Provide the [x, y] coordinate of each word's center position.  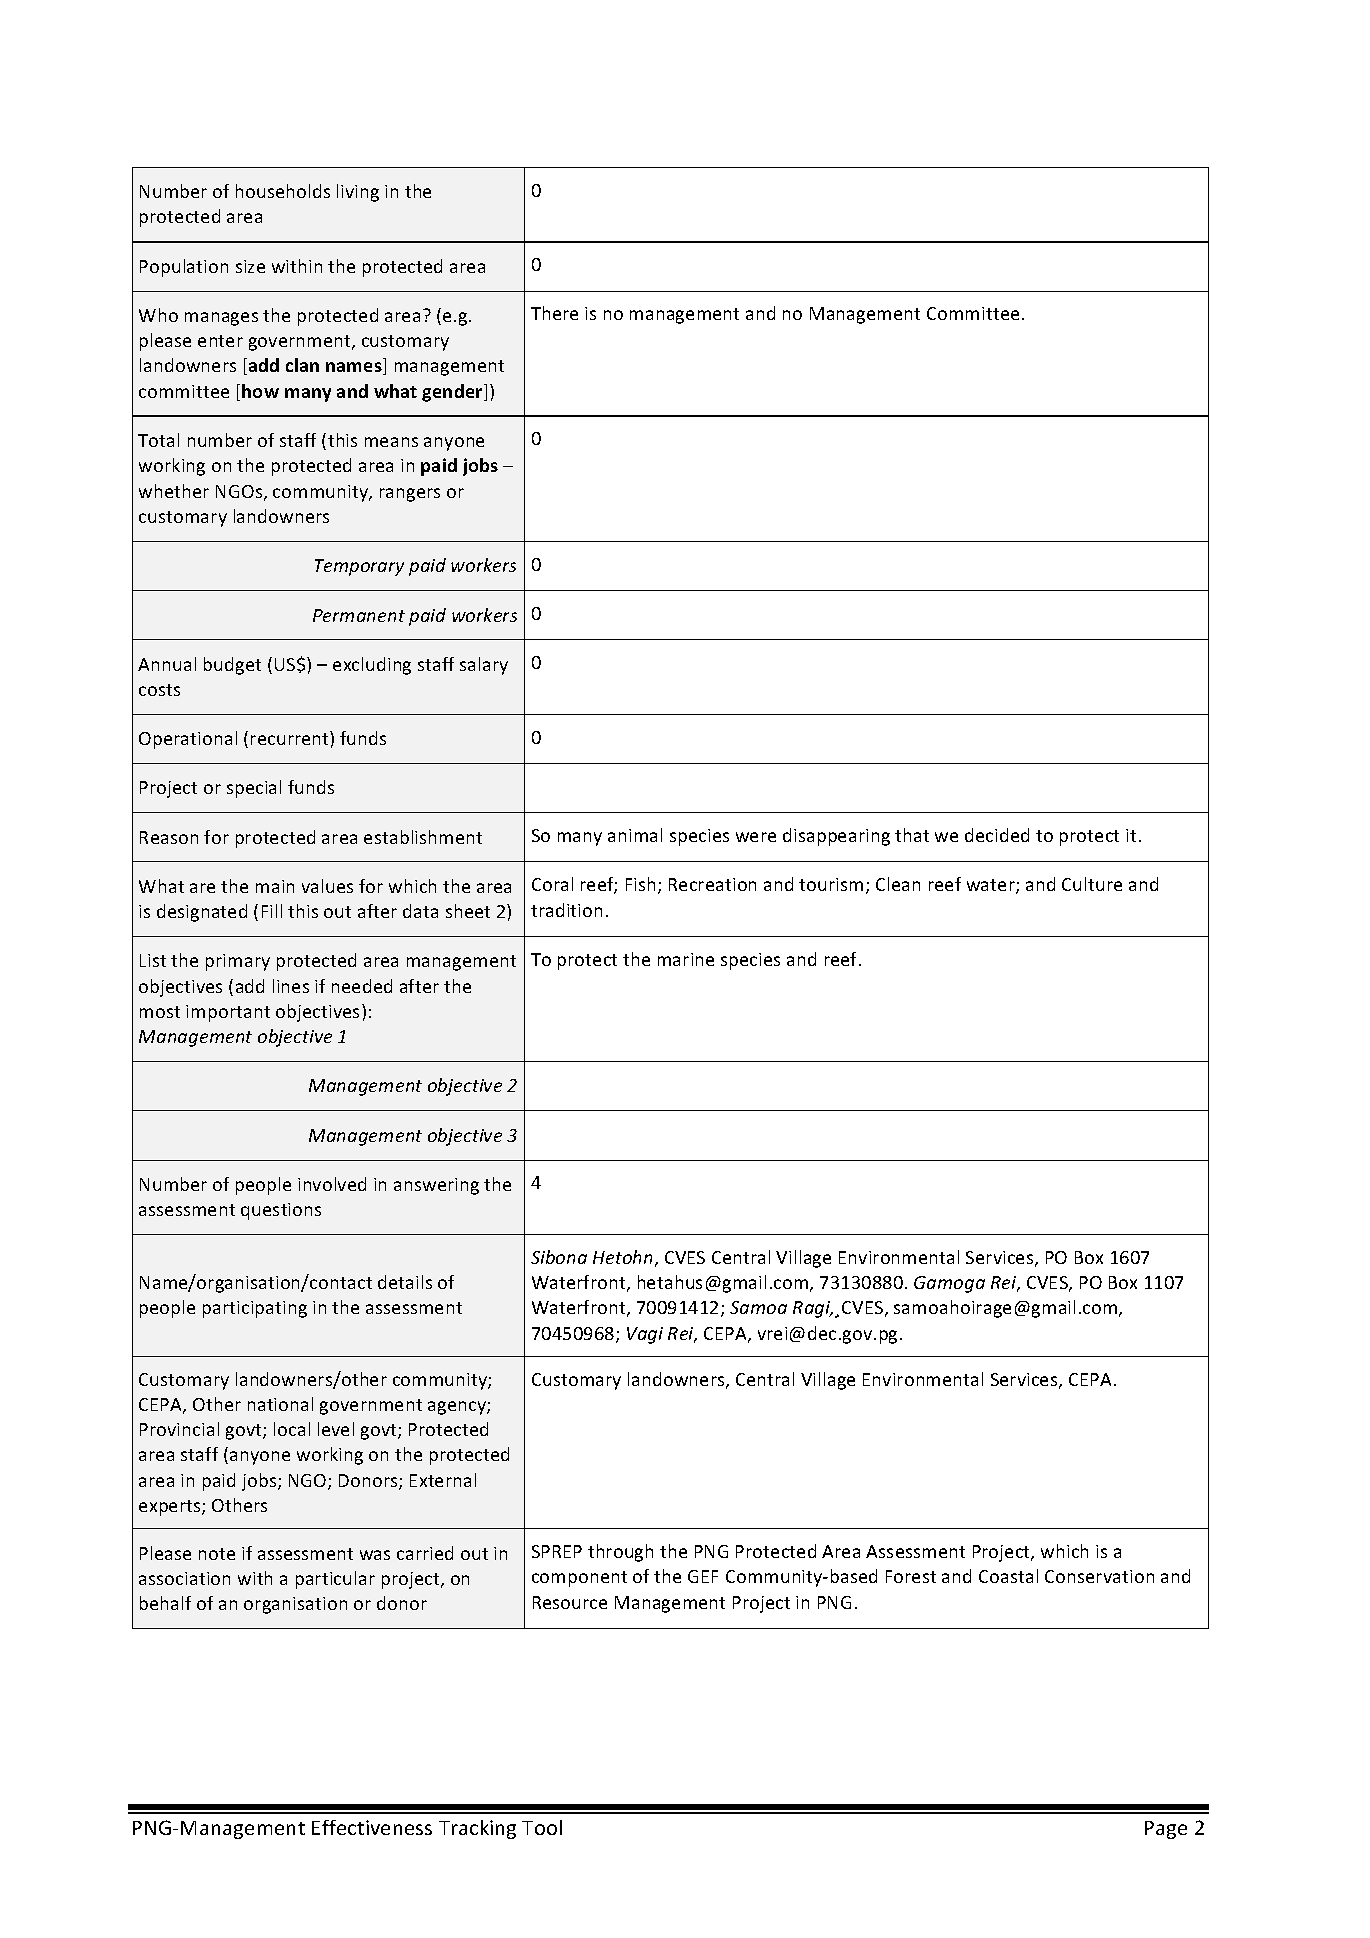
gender [453, 393]
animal [635, 835]
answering [436, 1186]
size [250, 266]
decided [997, 835]
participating [255, 1309]
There [554, 313]
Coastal [1008, 1576]
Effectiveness [372, 1827]
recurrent [291, 738]
